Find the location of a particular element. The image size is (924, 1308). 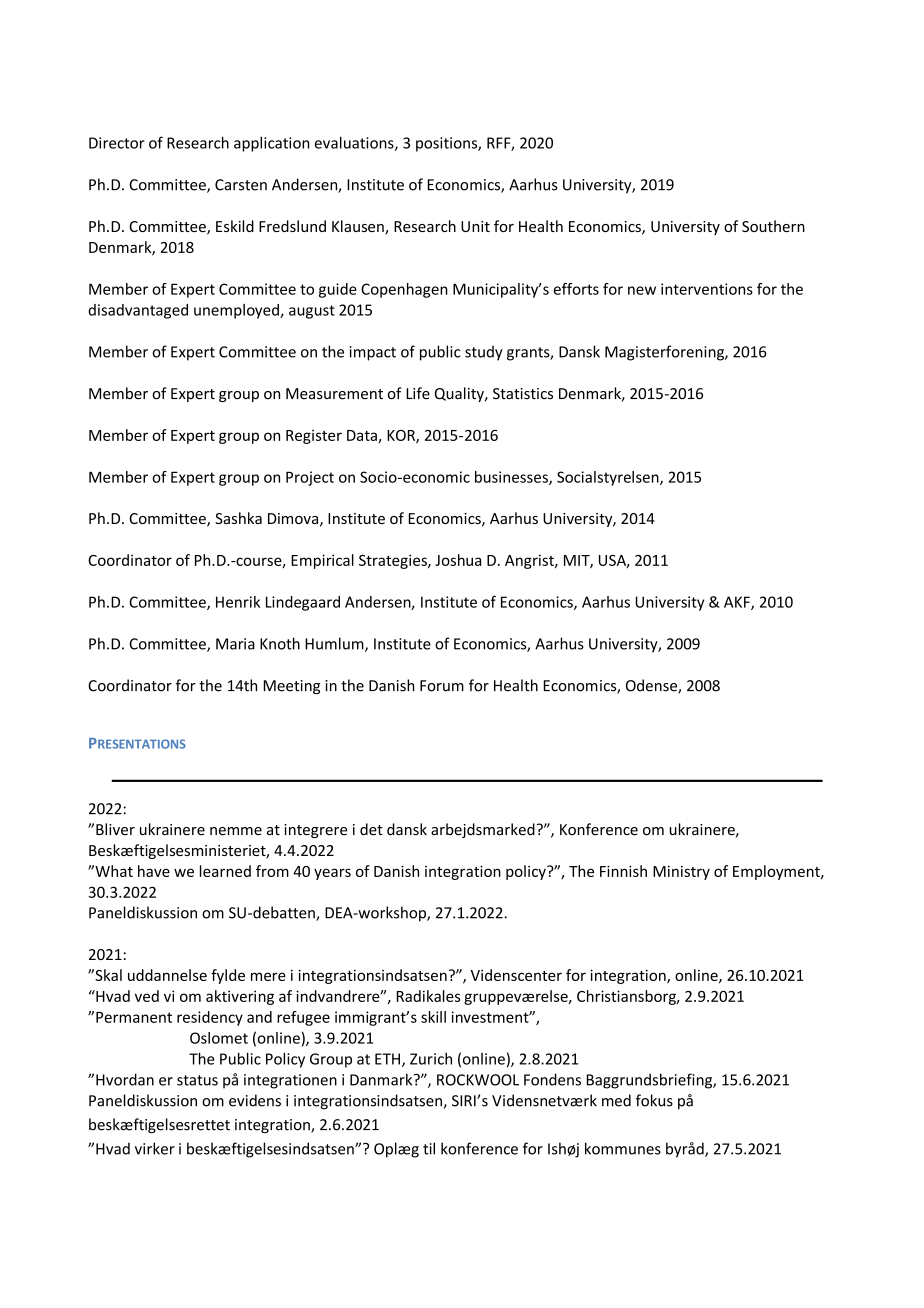

Unit is located at coordinates (475, 226).
